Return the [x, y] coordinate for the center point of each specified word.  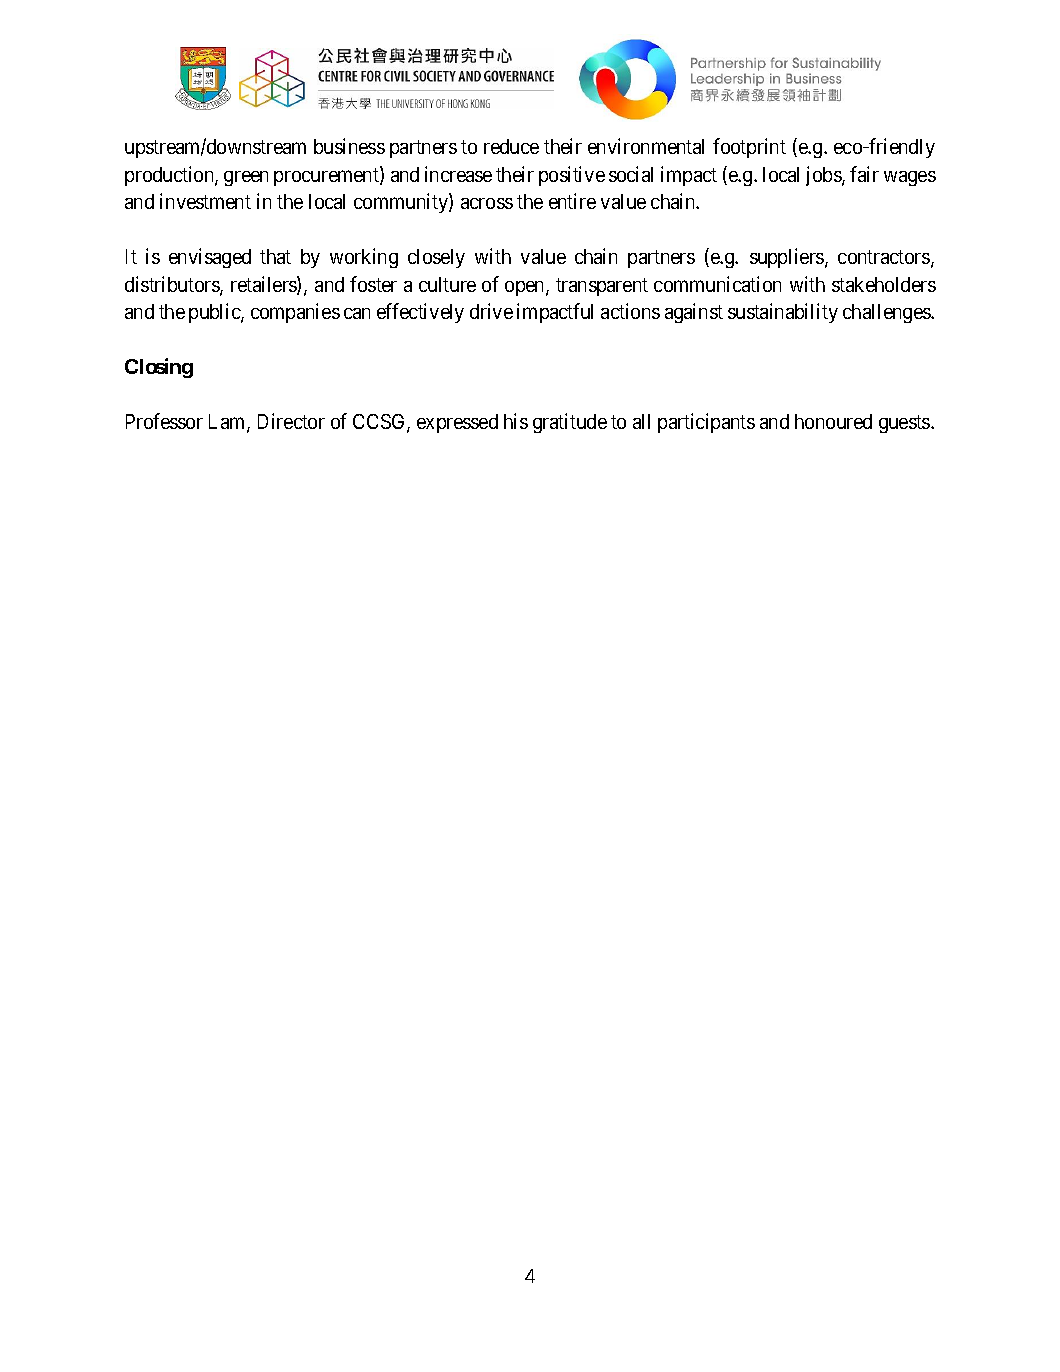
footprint [749, 148]
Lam [228, 423]
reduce [511, 146]
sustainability [783, 313]
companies [295, 313]
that [275, 256]
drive [491, 311]
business [349, 146]
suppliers [788, 258]
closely [436, 258]
